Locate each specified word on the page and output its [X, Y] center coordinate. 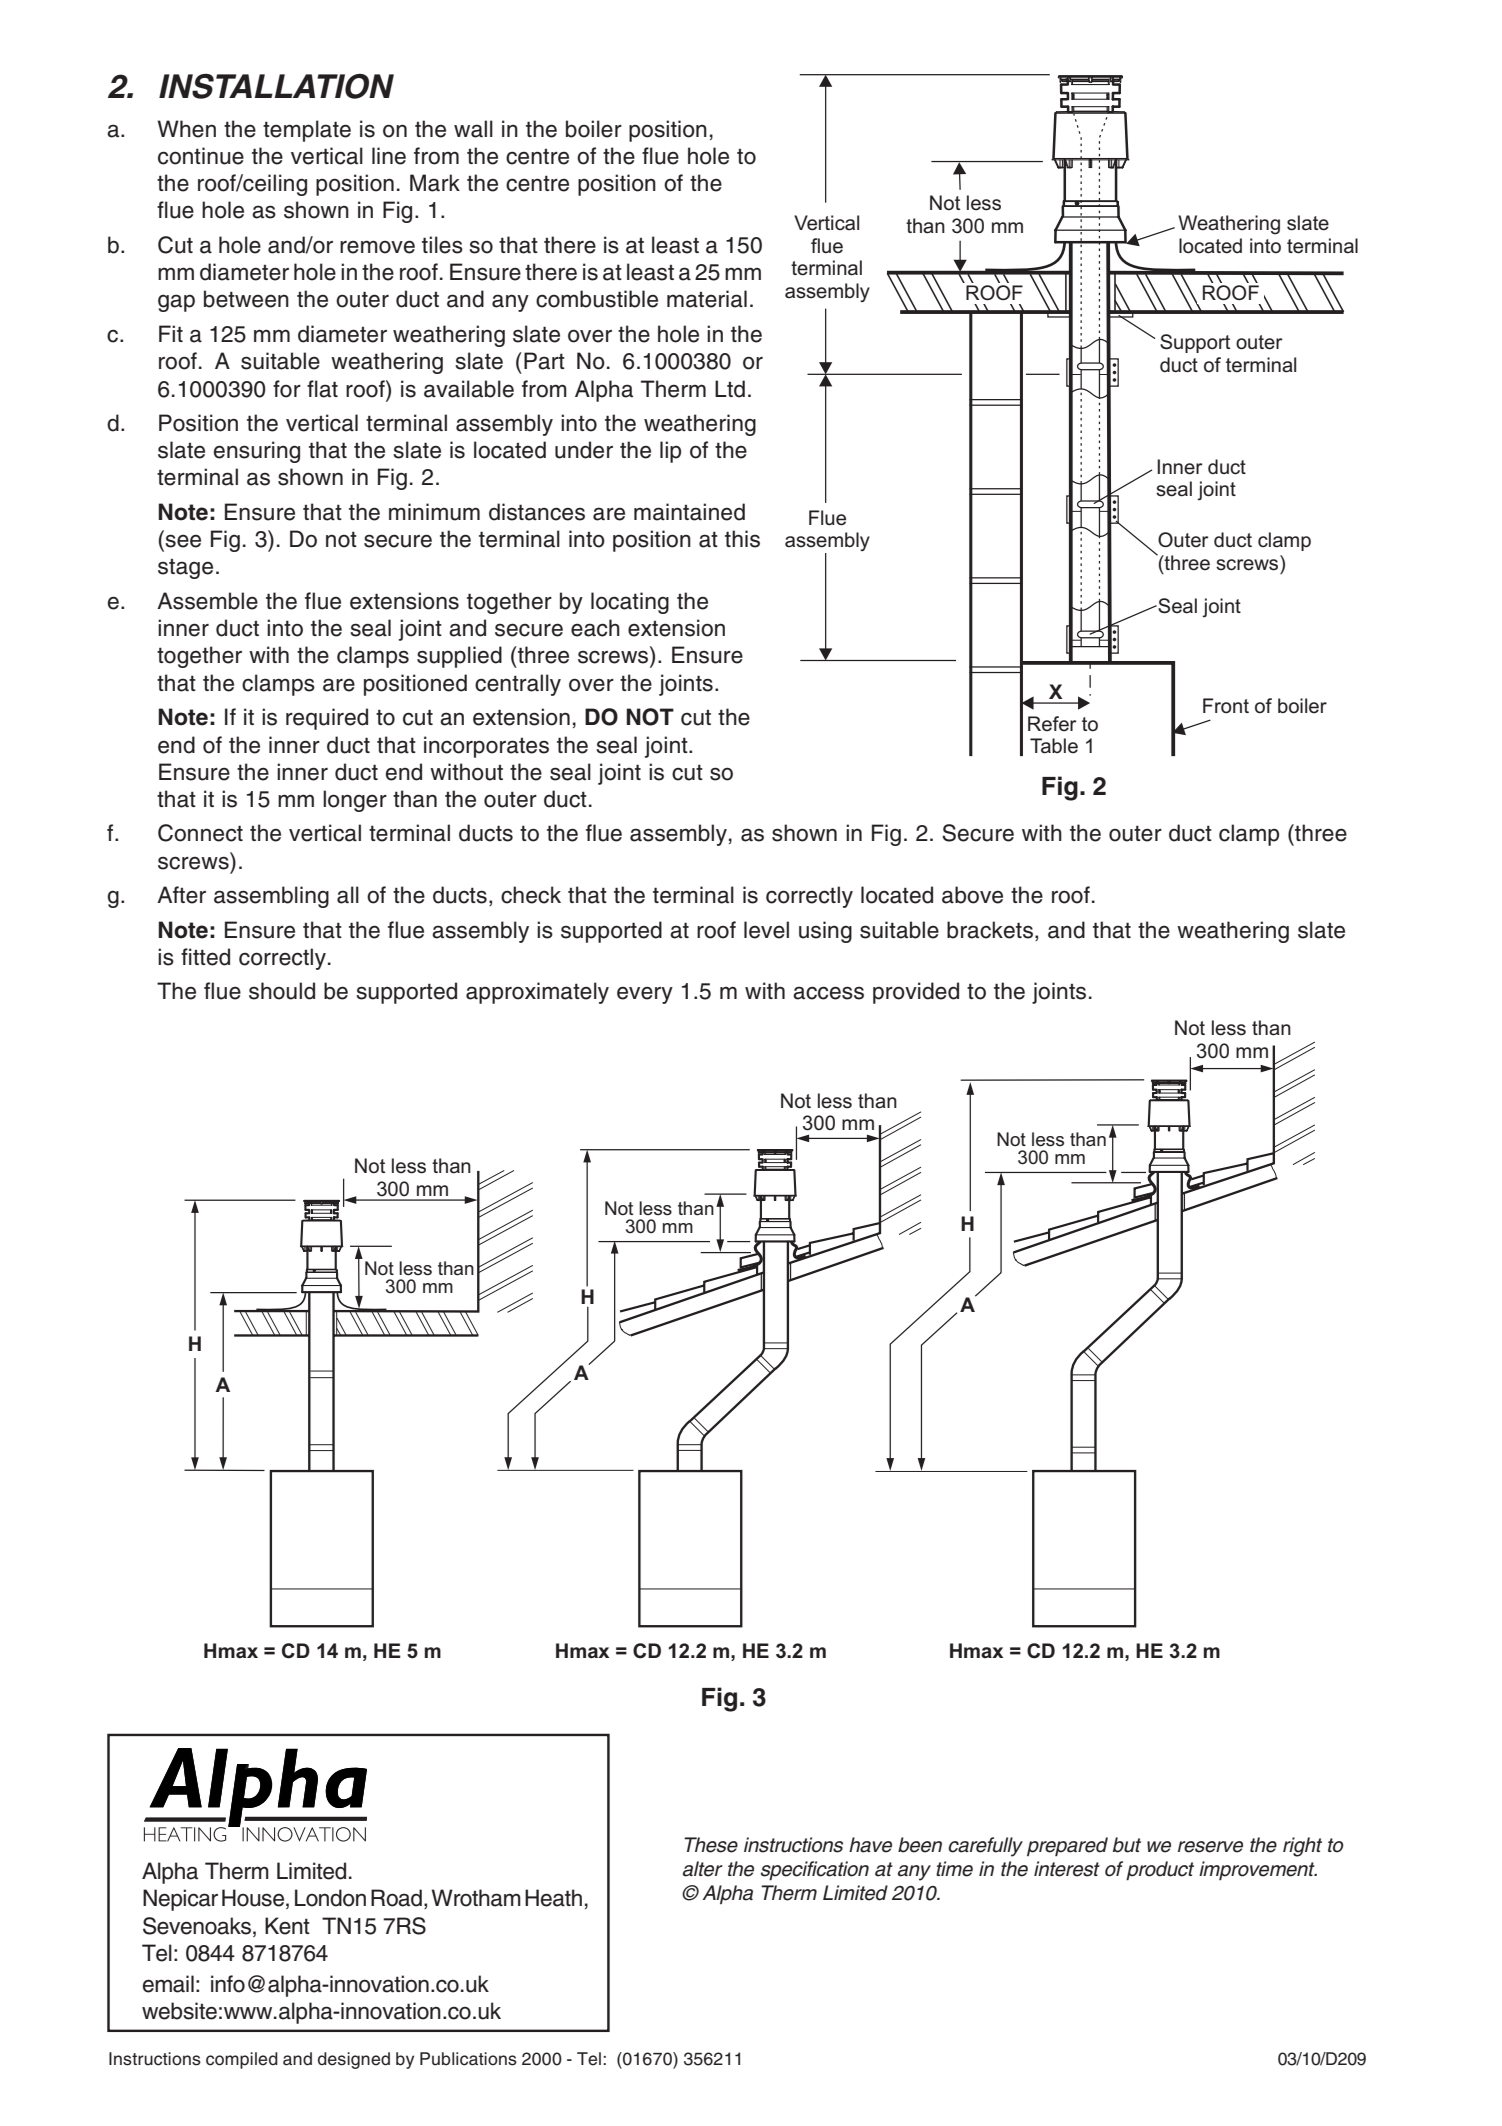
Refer [1052, 724]
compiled [242, 2060]
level [766, 930]
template [307, 131]
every [645, 995]
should [282, 991]
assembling [271, 897]
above [972, 895]
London [330, 1898]
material [707, 299]
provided [916, 993]
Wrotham [476, 1898]
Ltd [730, 389]
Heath [553, 1898]
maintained [689, 512]
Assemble [207, 601]
